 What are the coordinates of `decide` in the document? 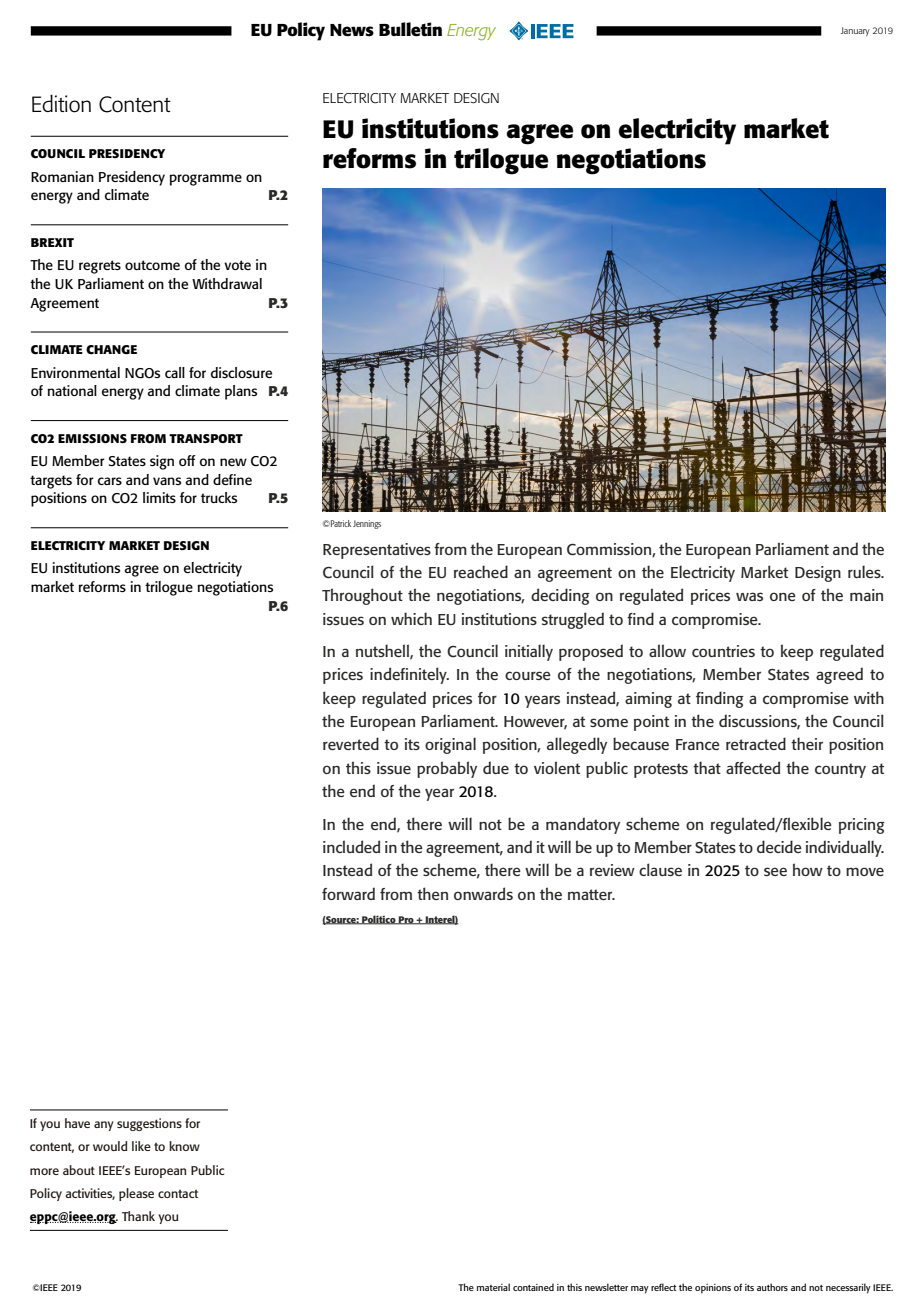 It's located at (779, 846).
